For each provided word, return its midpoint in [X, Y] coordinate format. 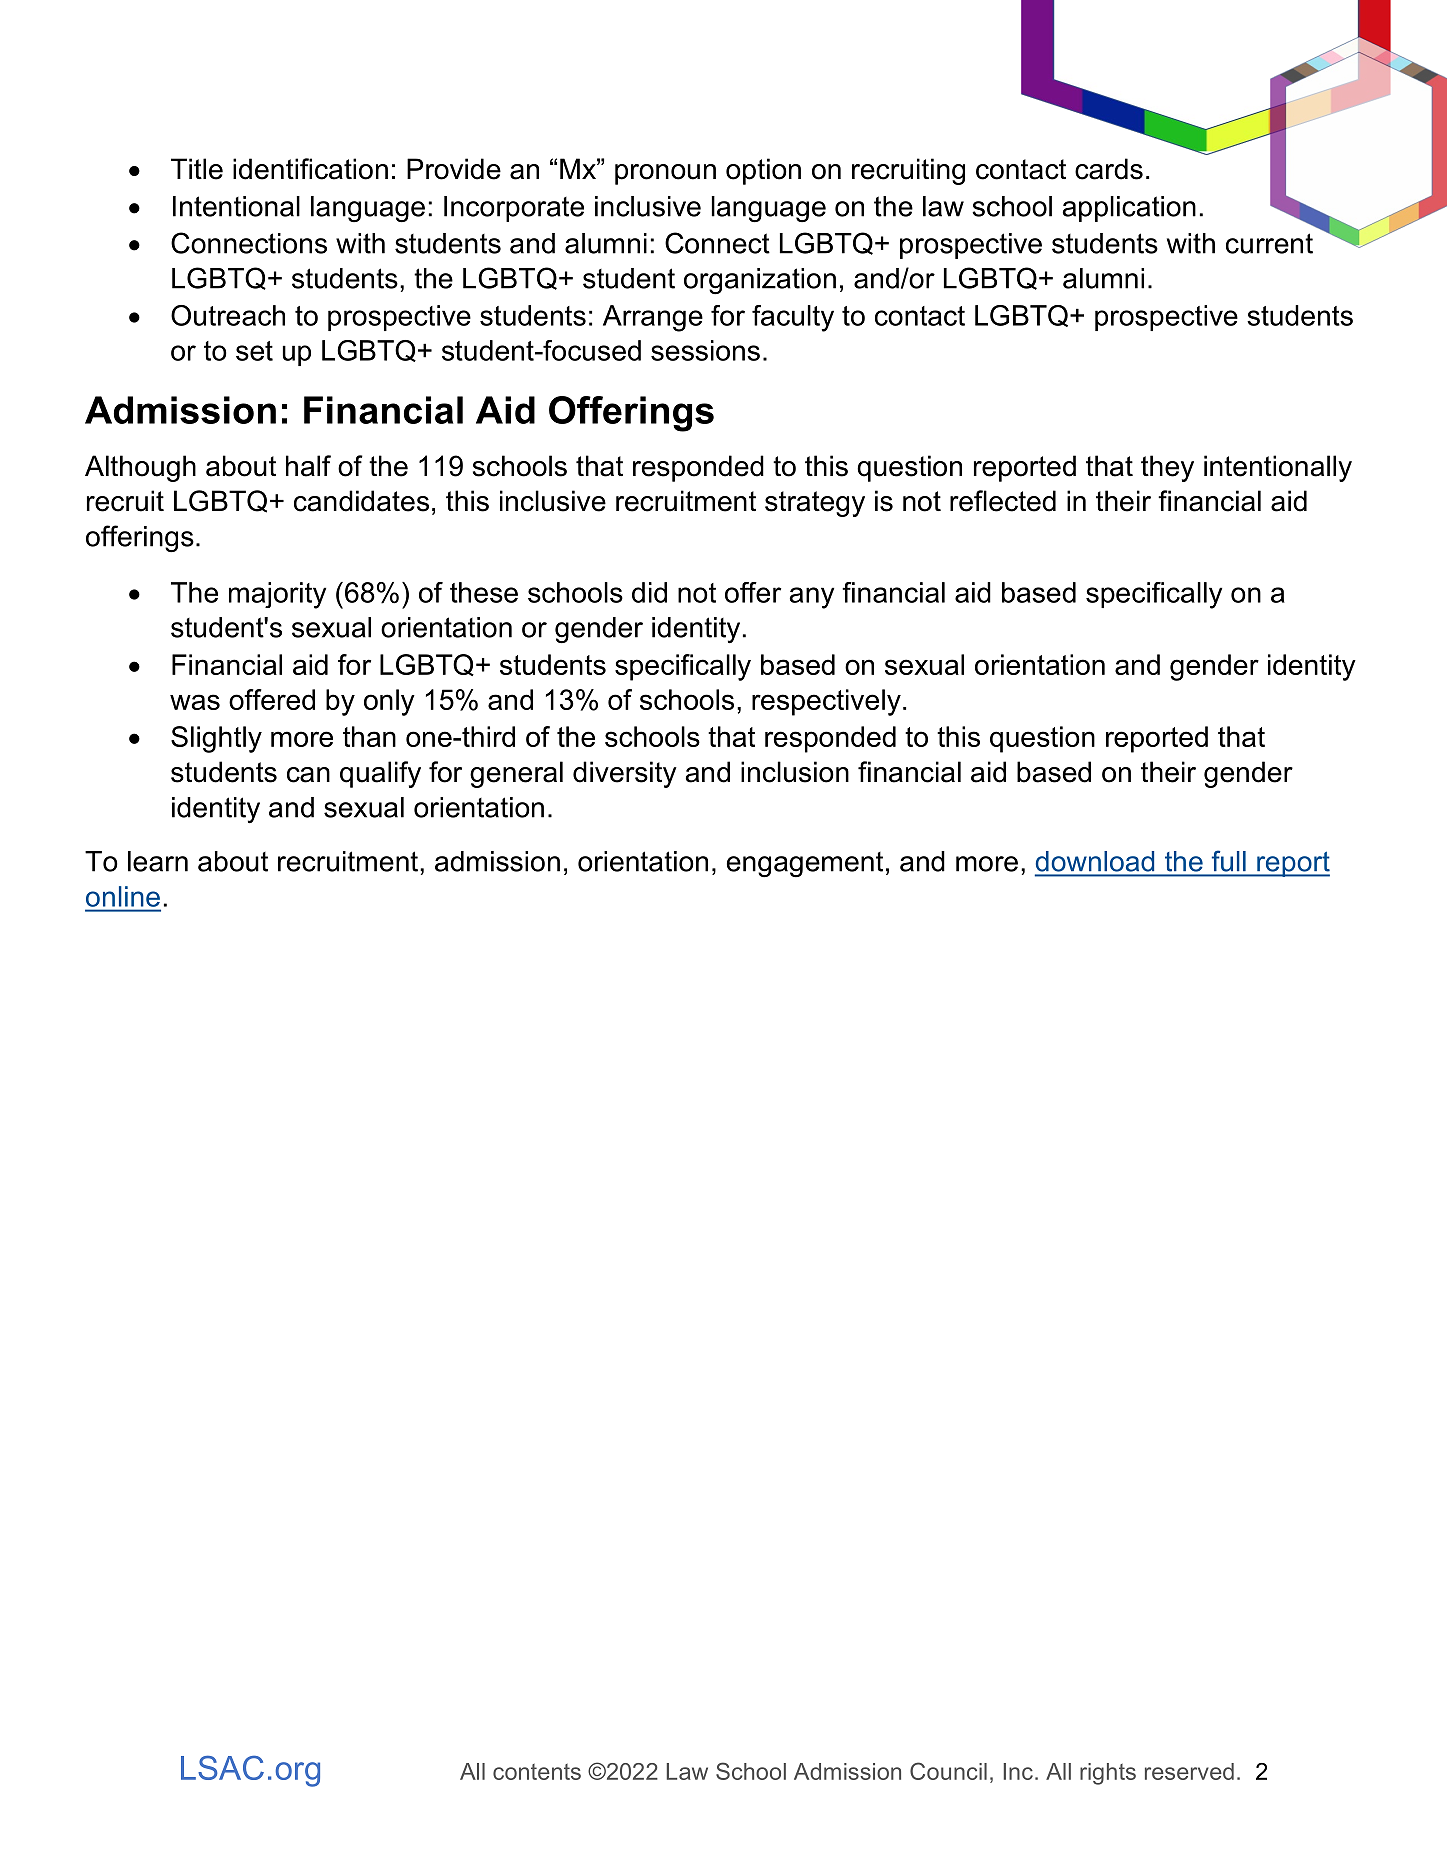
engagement [805, 865]
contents [537, 1772]
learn [158, 861]
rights [1108, 1774]
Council [948, 1771]
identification [310, 169]
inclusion [795, 772]
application [1129, 209]
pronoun [665, 174]
